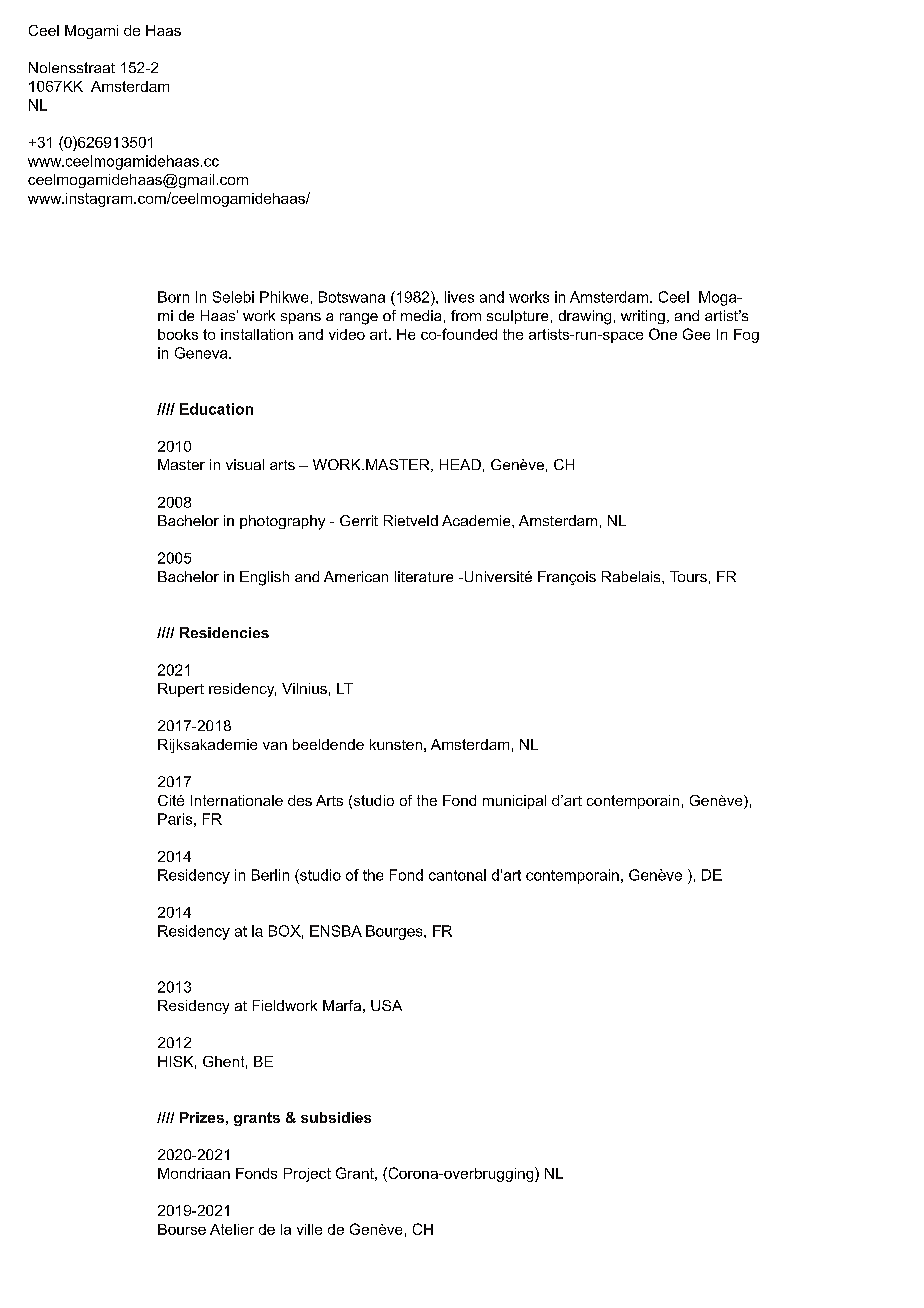 This screenshot has width=924, height=1308. I want to click on One, so click(663, 334).
